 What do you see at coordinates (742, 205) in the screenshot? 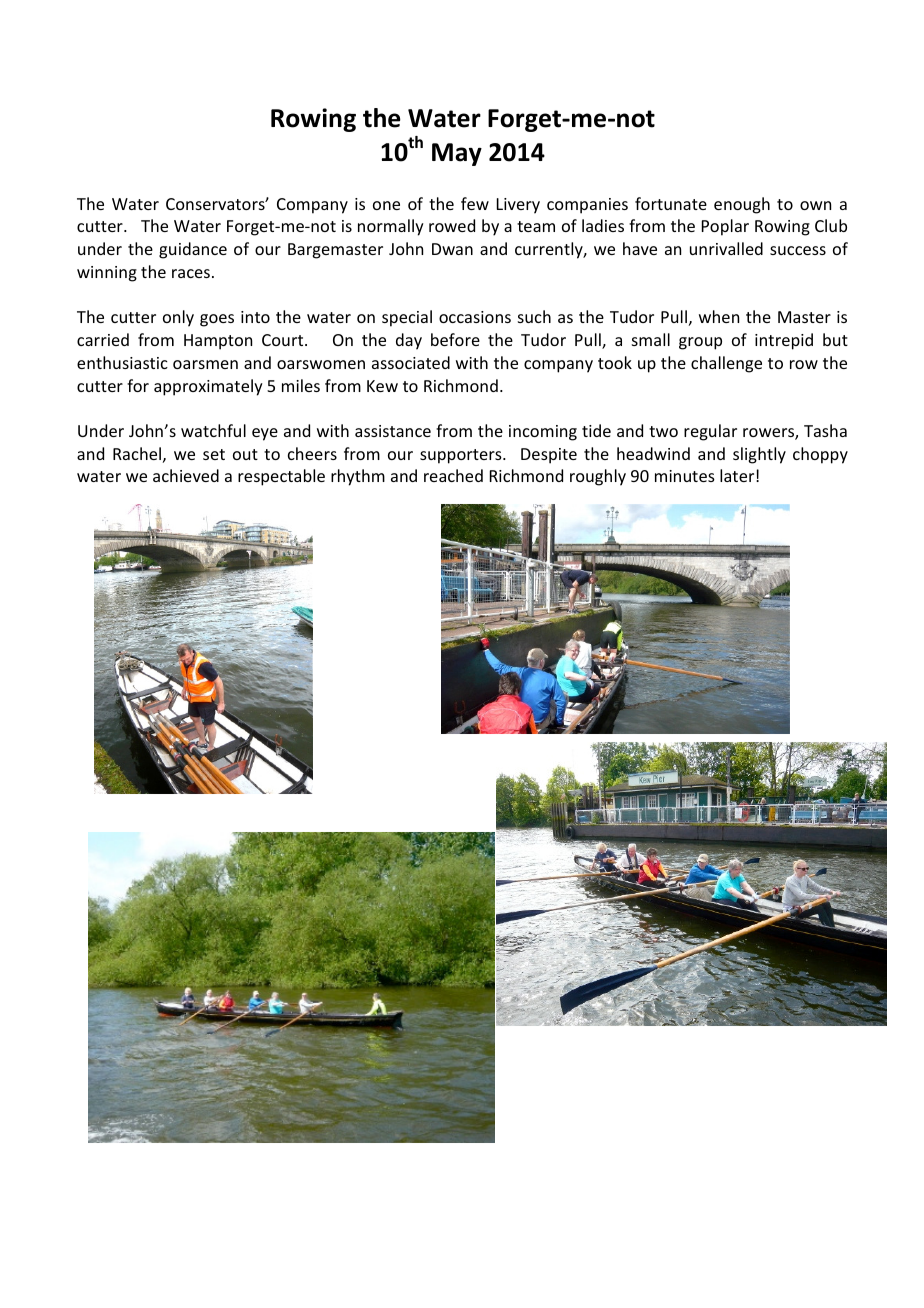
I see `enough` at bounding box center [742, 205].
